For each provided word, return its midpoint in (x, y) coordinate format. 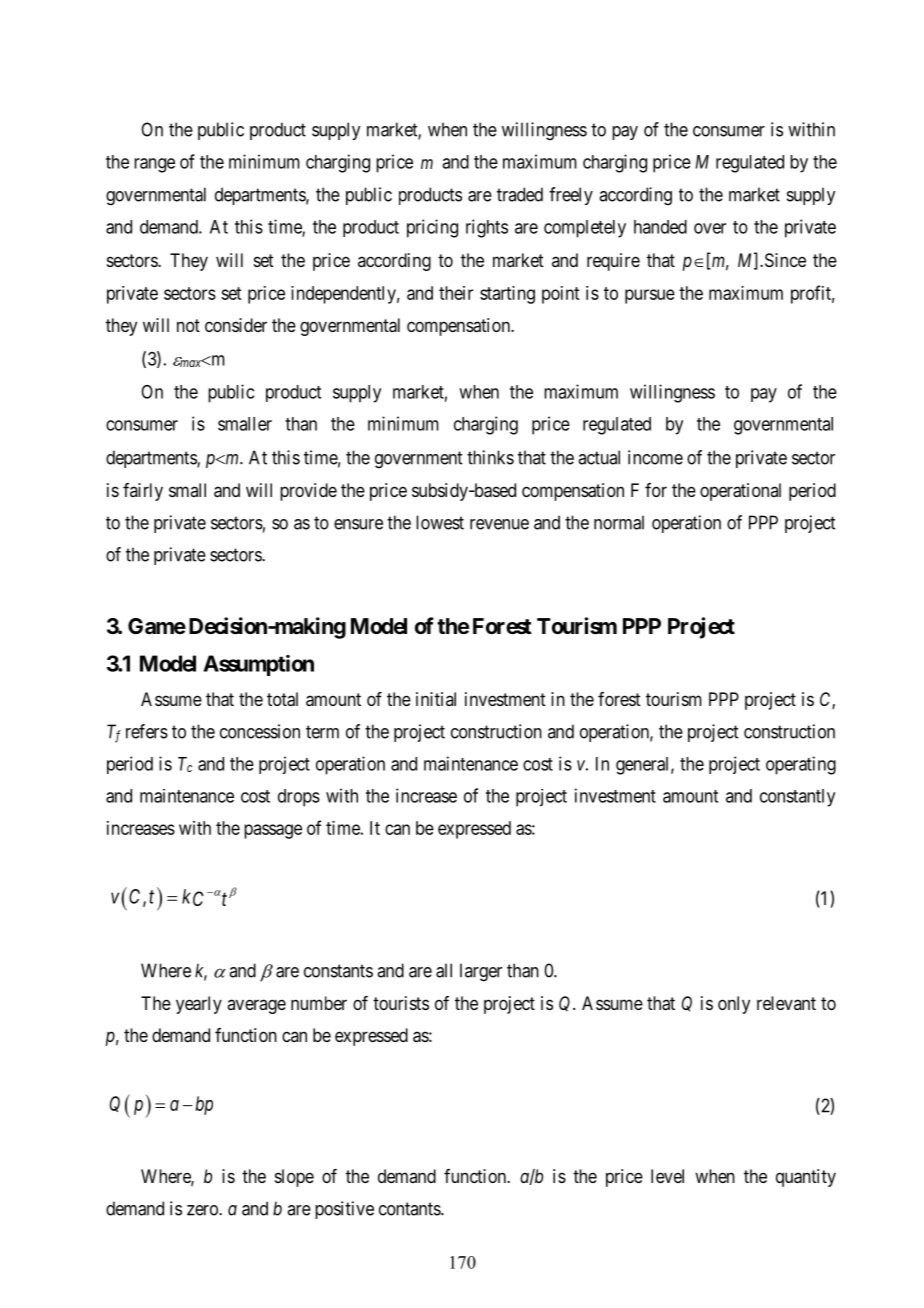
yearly (199, 1005)
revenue (499, 524)
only (734, 1005)
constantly (797, 798)
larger (481, 972)
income (655, 457)
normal (619, 522)
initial (436, 699)
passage (273, 831)
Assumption (258, 665)
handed (660, 227)
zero (203, 1210)
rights (487, 228)
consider (236, 325)
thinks (490, 457)
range (154, 165)
